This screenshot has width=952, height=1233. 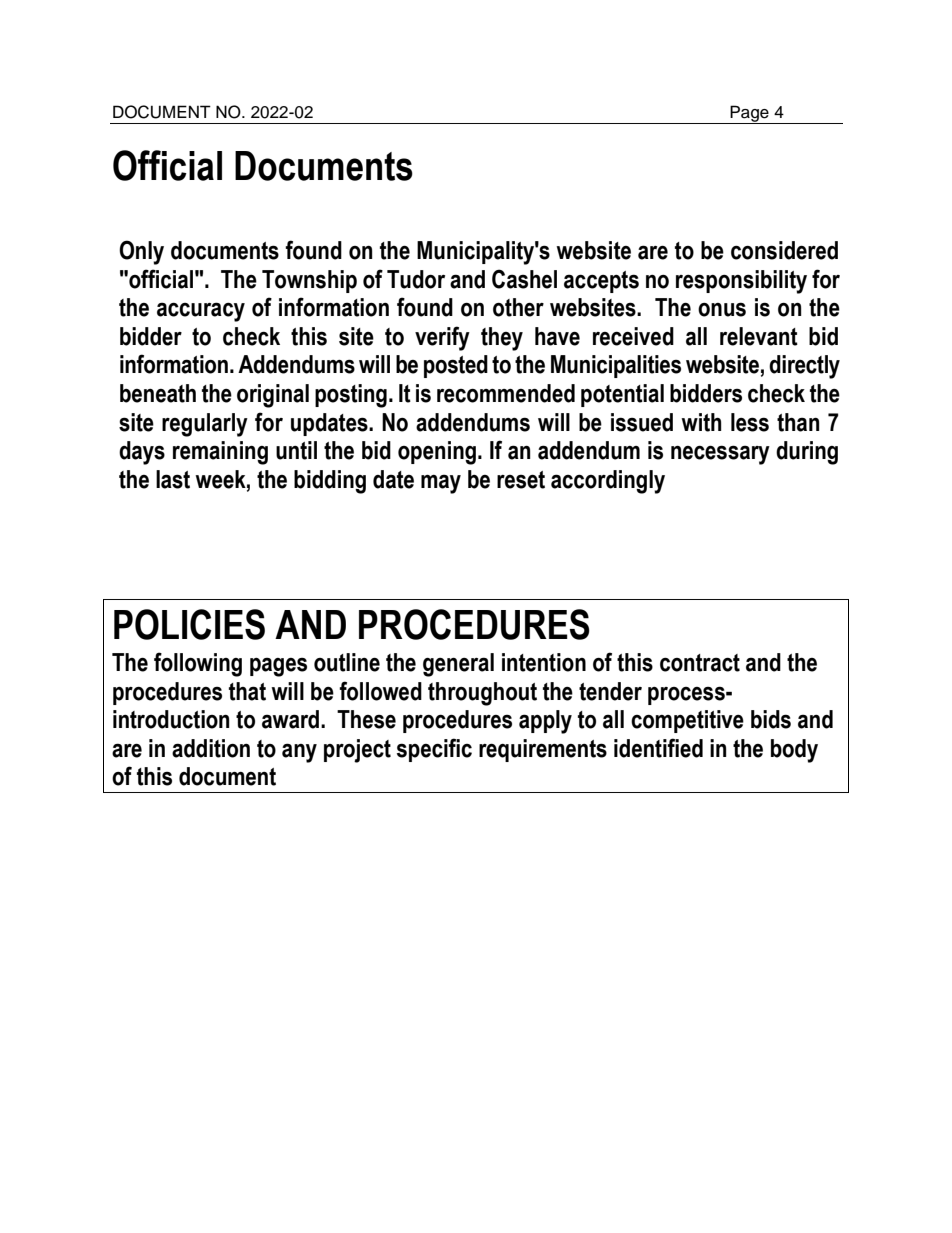 What do you see at coordinates (741, 282) in the screenshot?
I see `responsibility` at bounding box center [741, 282].
